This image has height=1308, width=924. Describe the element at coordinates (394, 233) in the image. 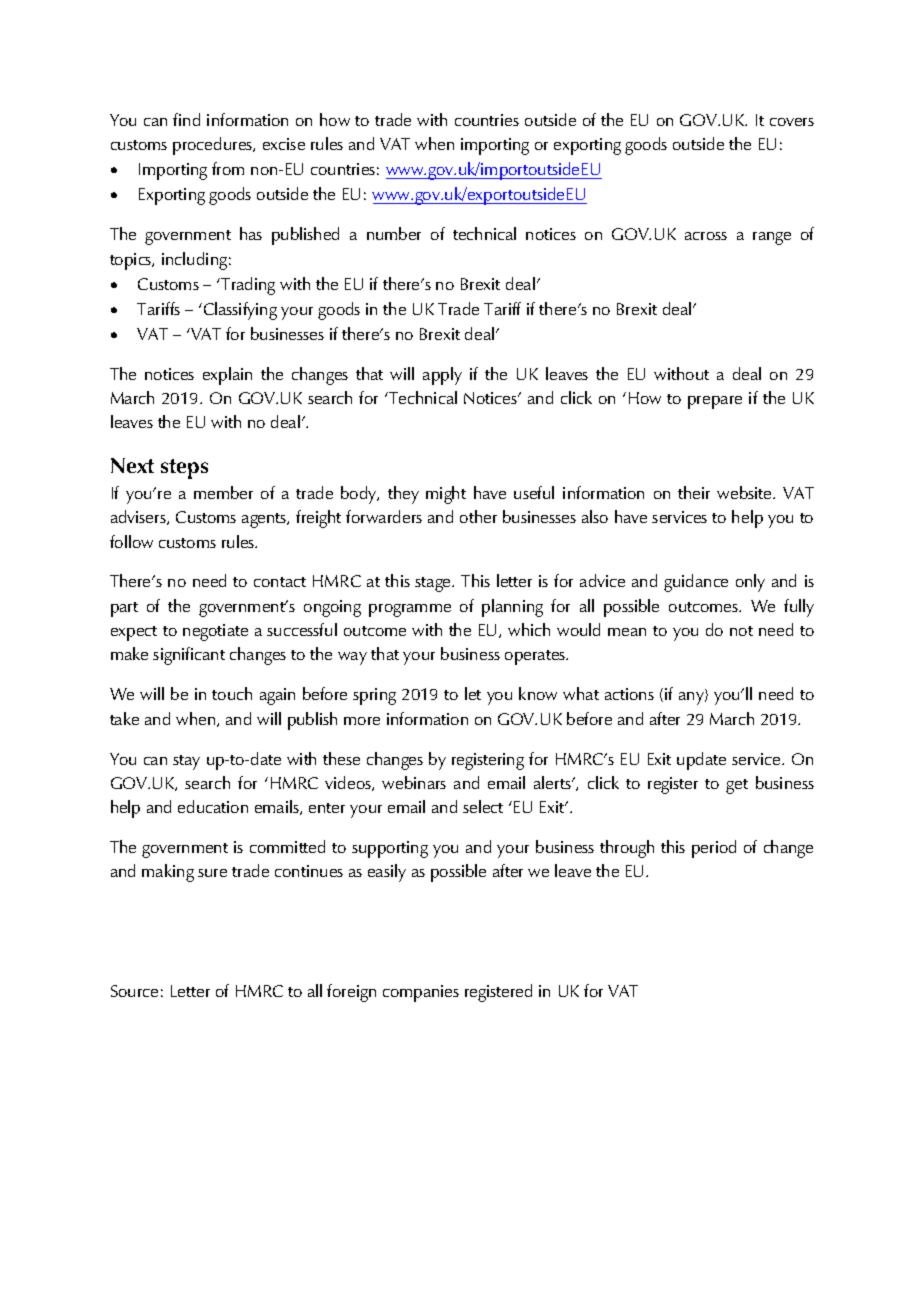

I see `number` at that location.
